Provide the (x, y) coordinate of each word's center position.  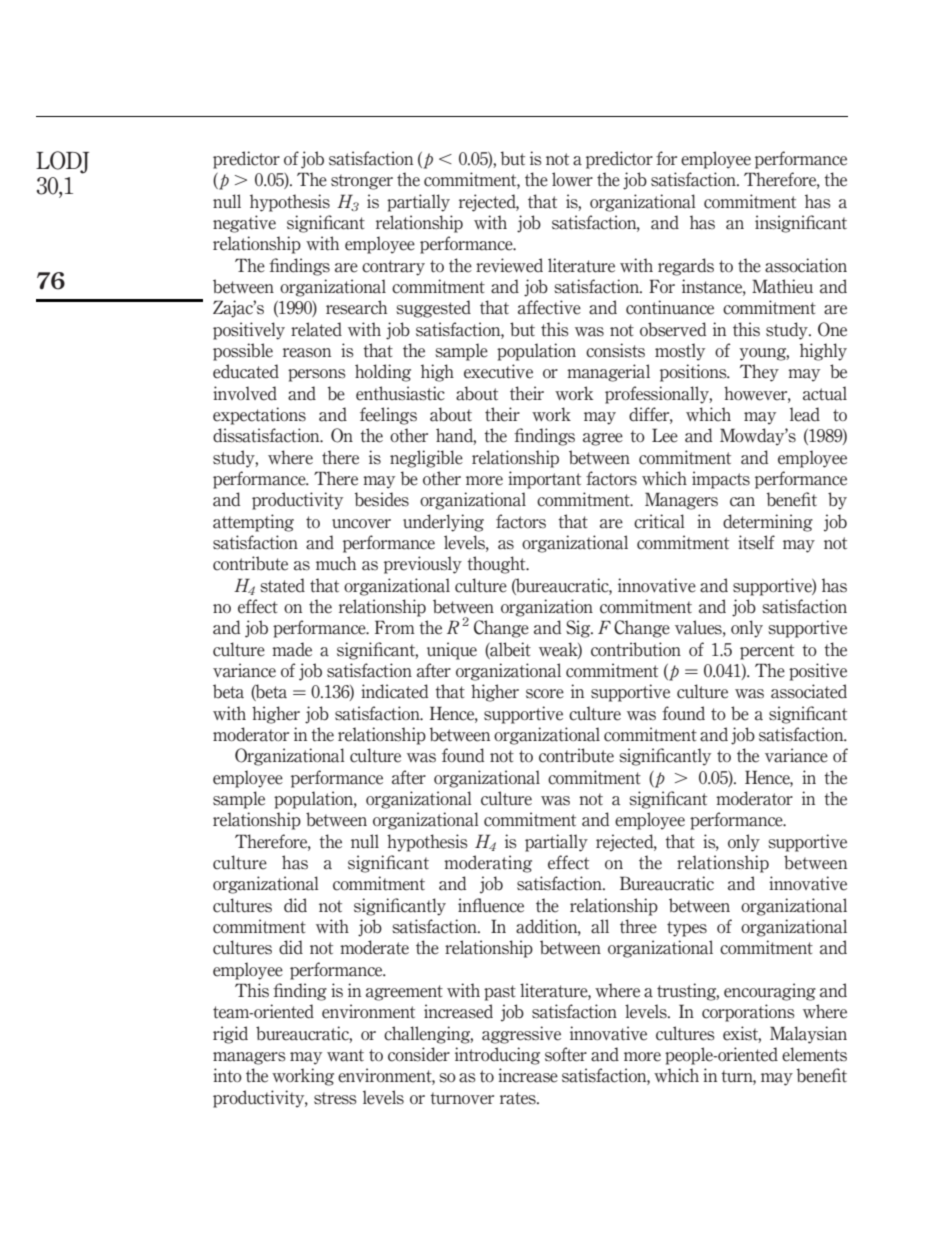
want (345, 1055)
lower (572, 179)
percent (767, 652)
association (806, 265)
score (545, 694)
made (292, 649)
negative (244, 224)
